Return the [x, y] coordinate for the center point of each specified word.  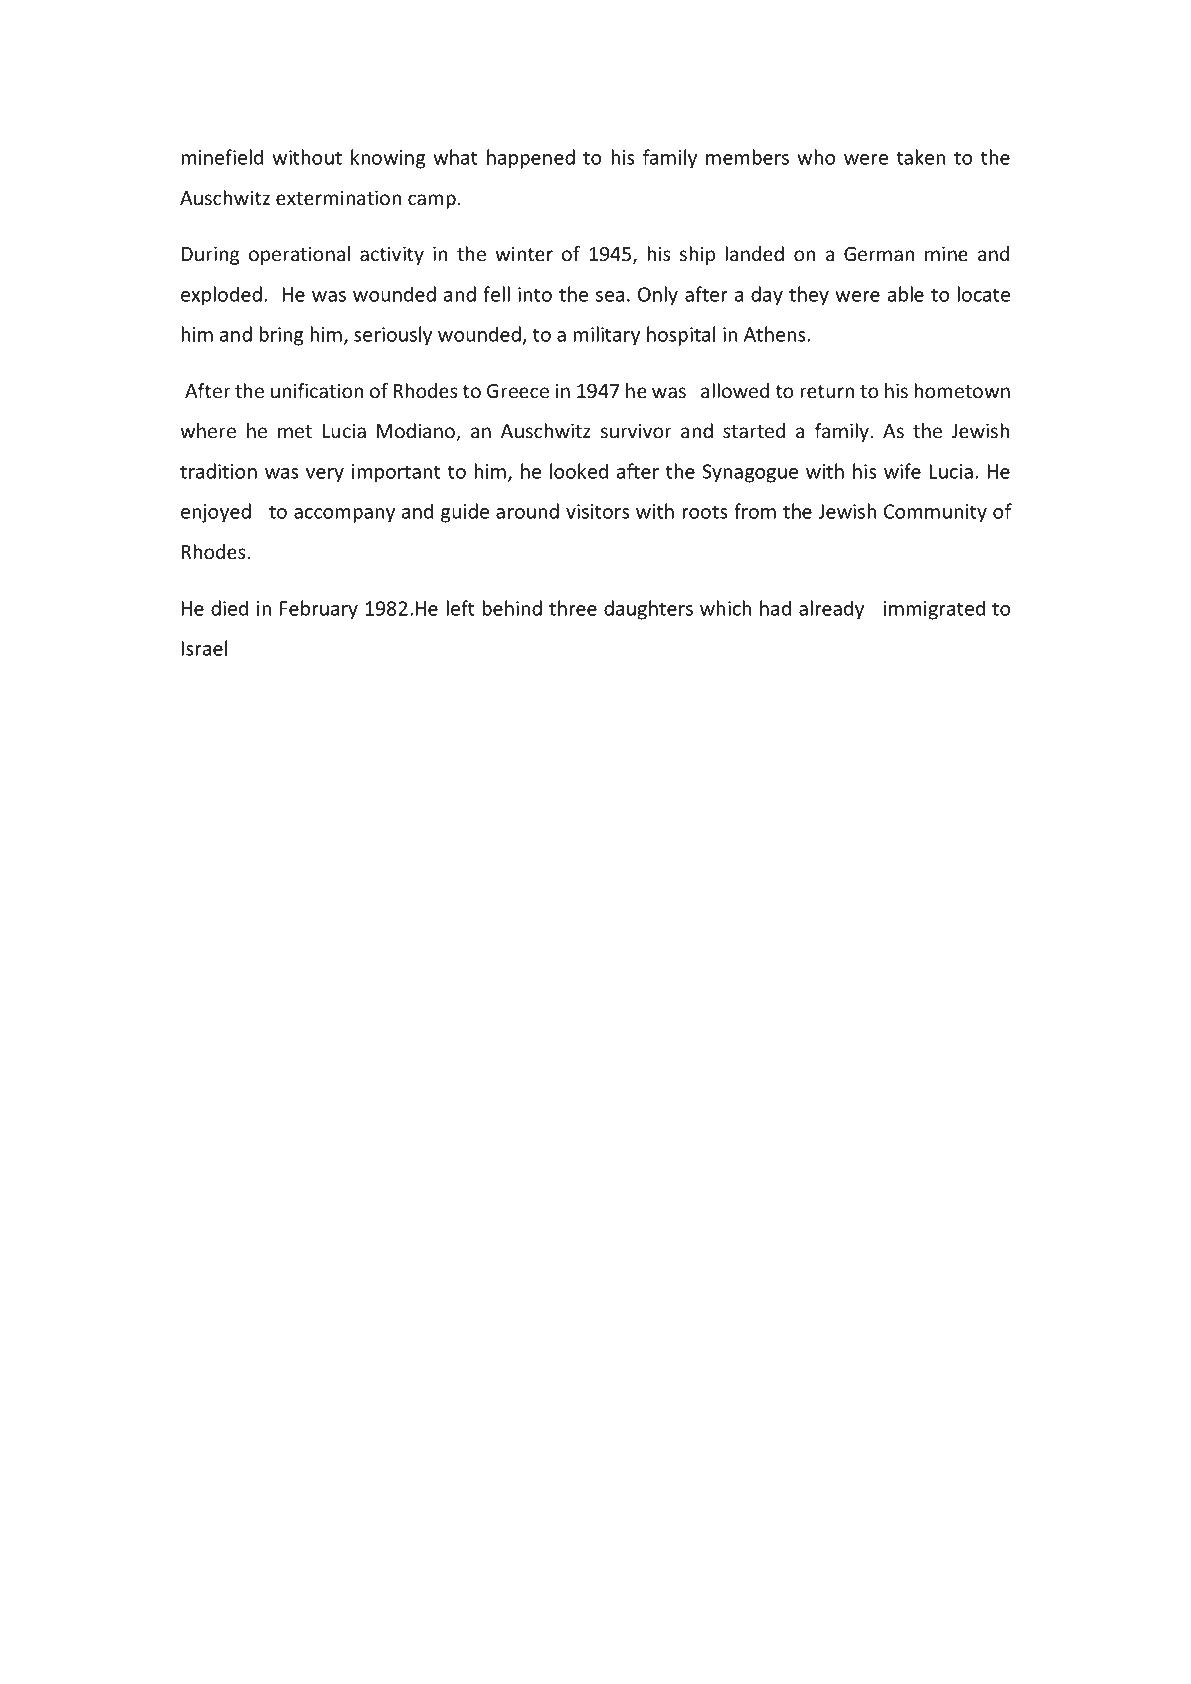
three [573, 608]
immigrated [934, 610]
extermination [338, 197]
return [827, 391]
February [319, 610]
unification [317, 390]
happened [531, 159]
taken [921, 157]
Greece [518, 391]
